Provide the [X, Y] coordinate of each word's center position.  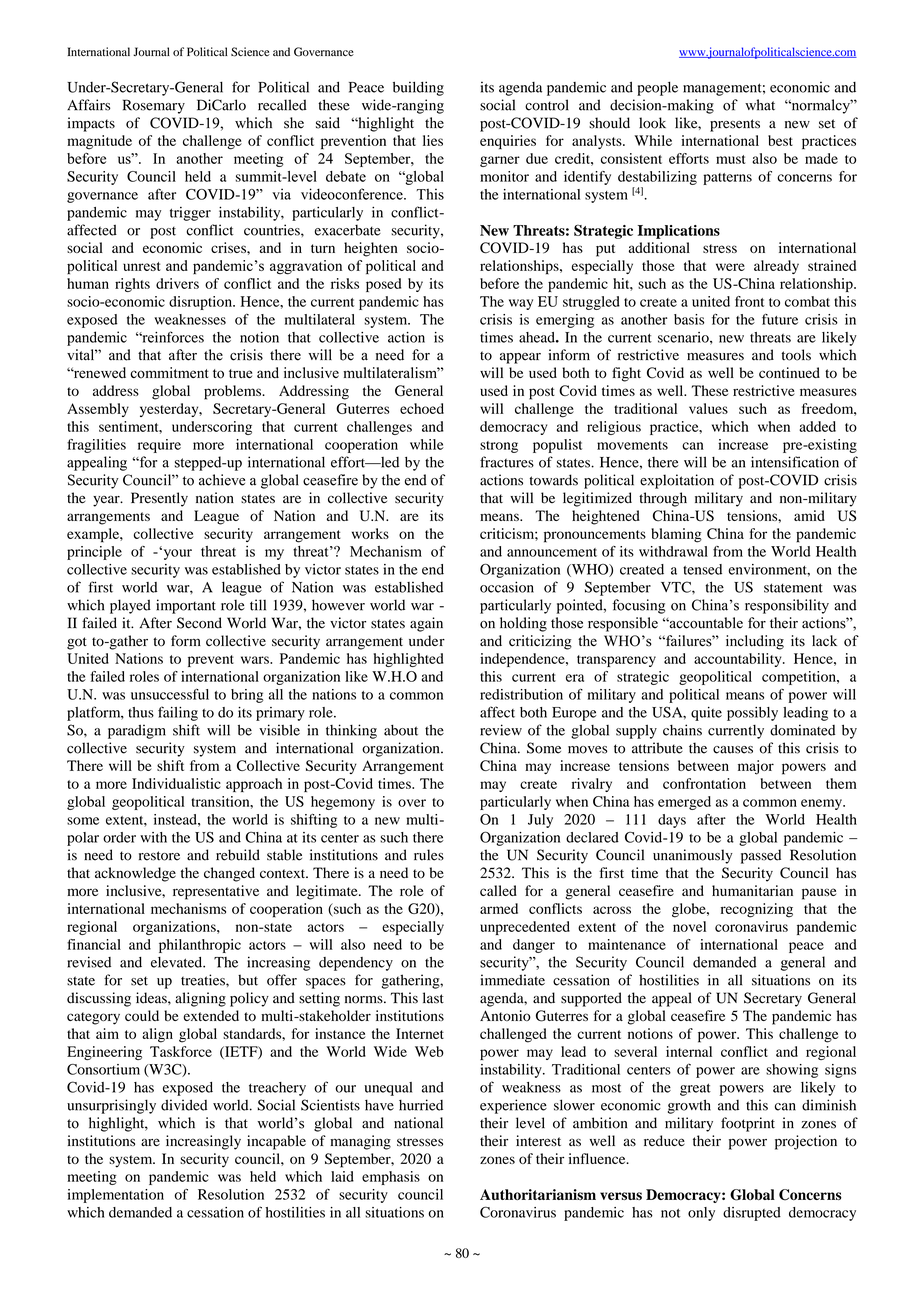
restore [159, 856]
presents [735, 125]
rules [429, 855]
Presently [159, 499]
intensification [795, 462]
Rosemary [154, 106]
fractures [507, 462]
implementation [115, 1196]
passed [761, 856]
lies [433, 140]
